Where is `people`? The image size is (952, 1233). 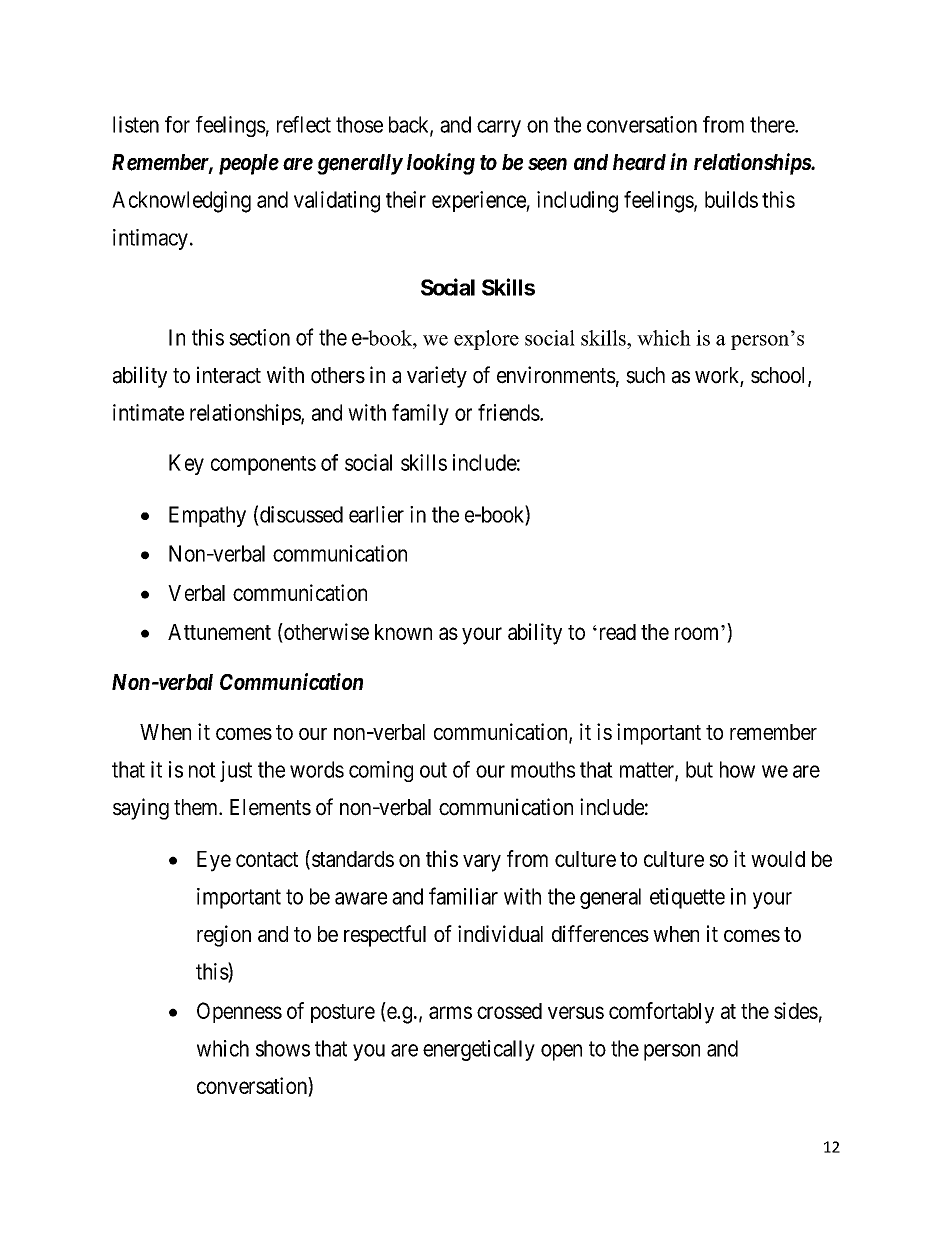
people is located at coordinates (249, 164).
